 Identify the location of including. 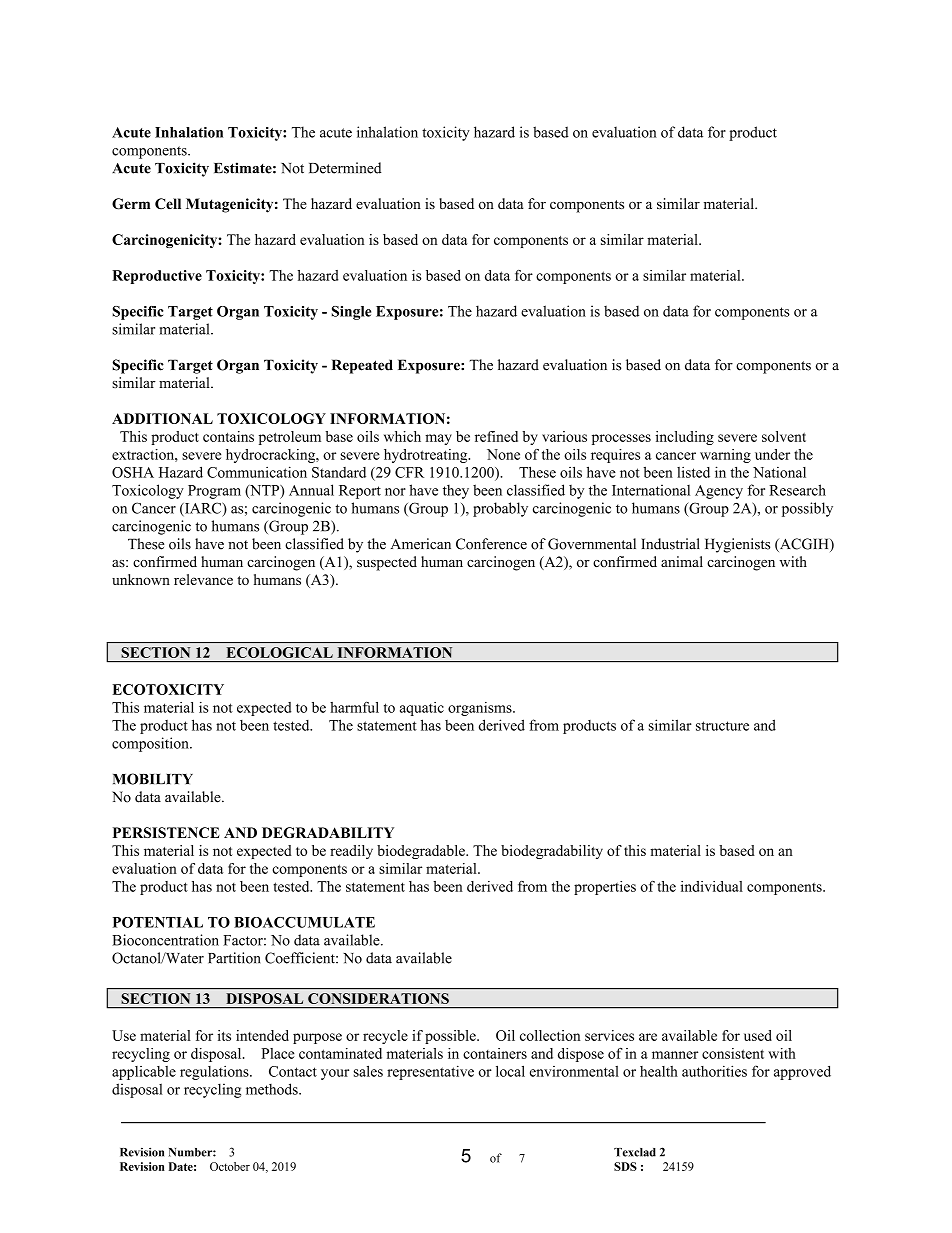
(685, 438).
